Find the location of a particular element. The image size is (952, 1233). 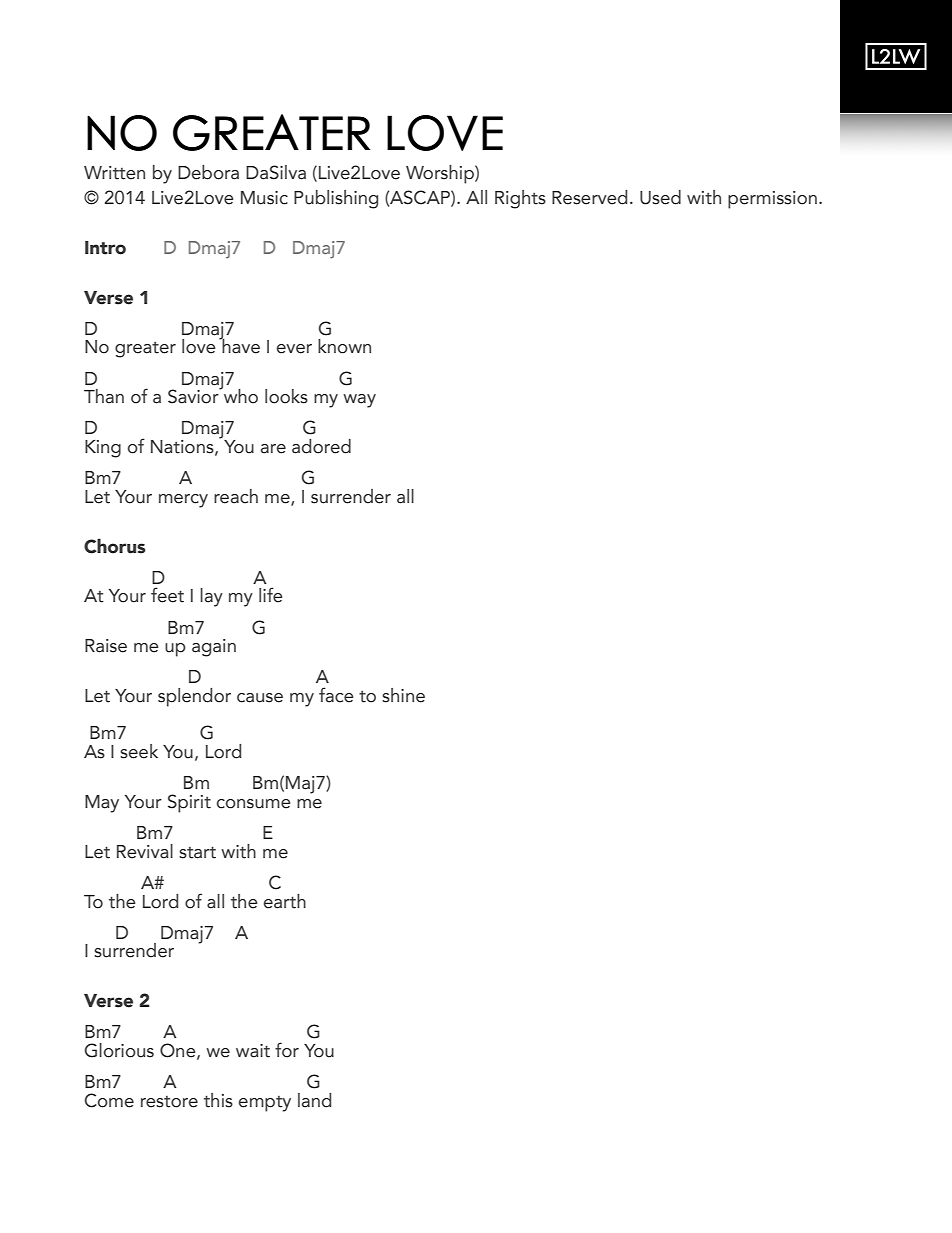

Written is located at coordinates (114, 173).
